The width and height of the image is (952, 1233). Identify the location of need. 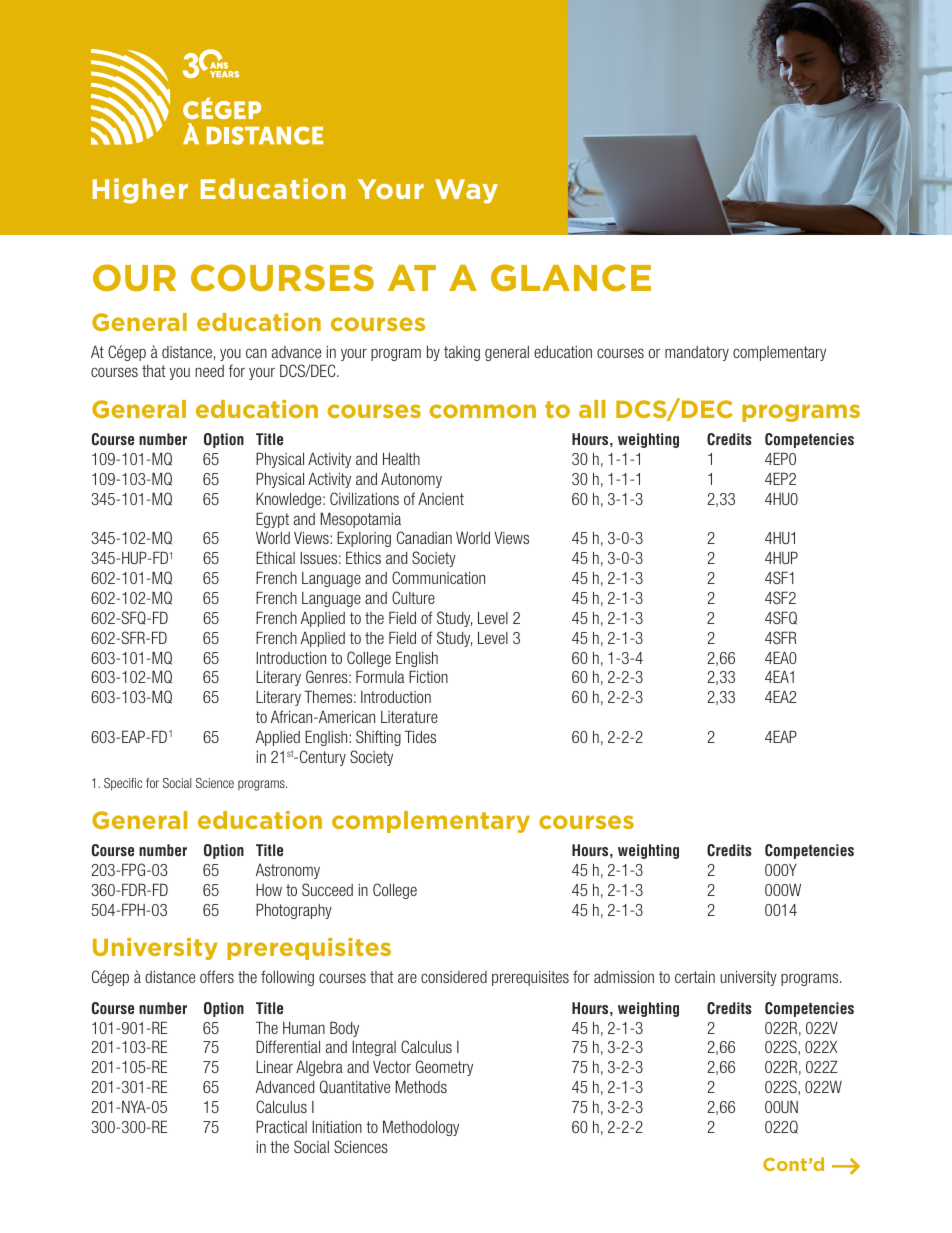
(209, 371).
